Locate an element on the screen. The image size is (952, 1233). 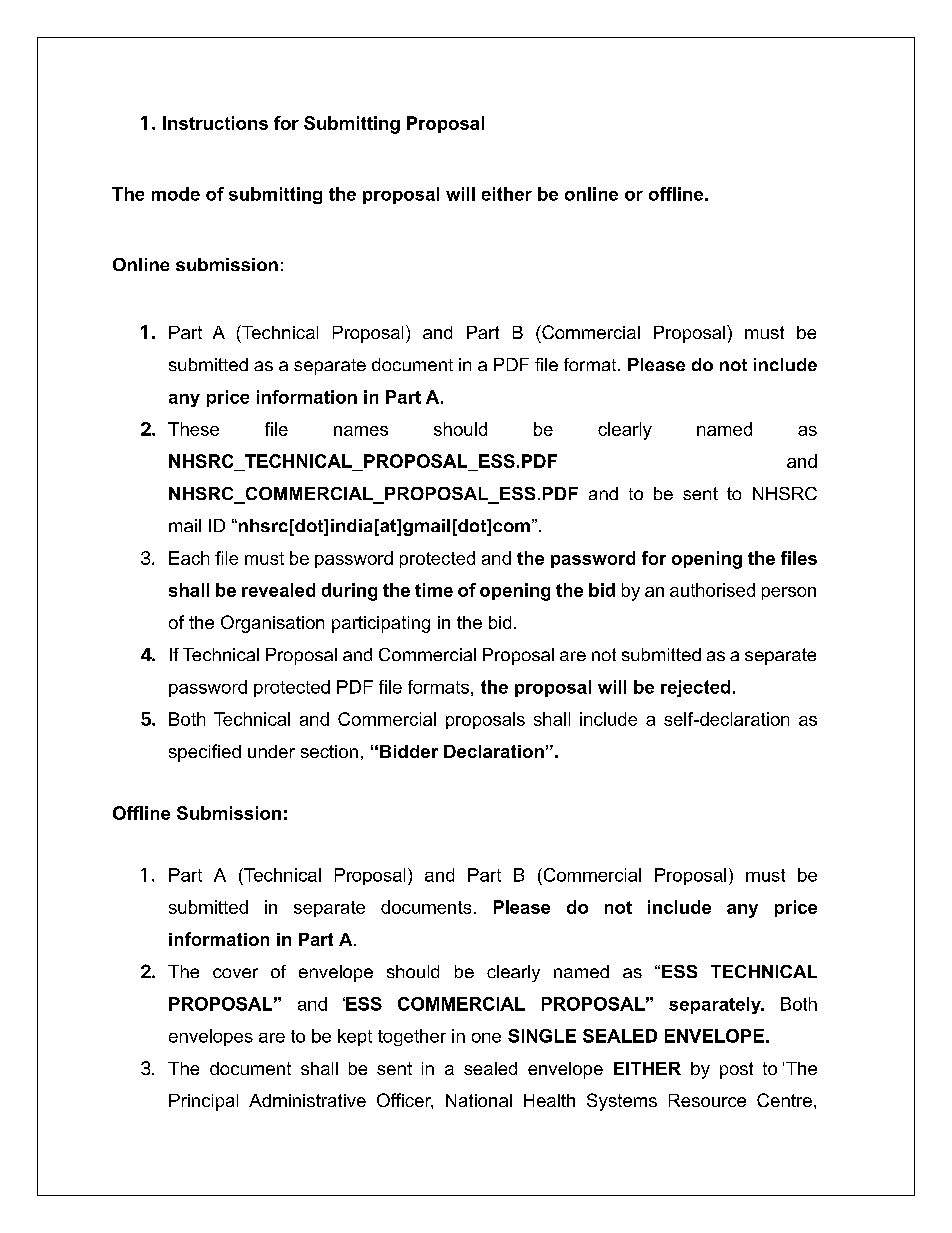
time is located at coordinates (434, 590).
